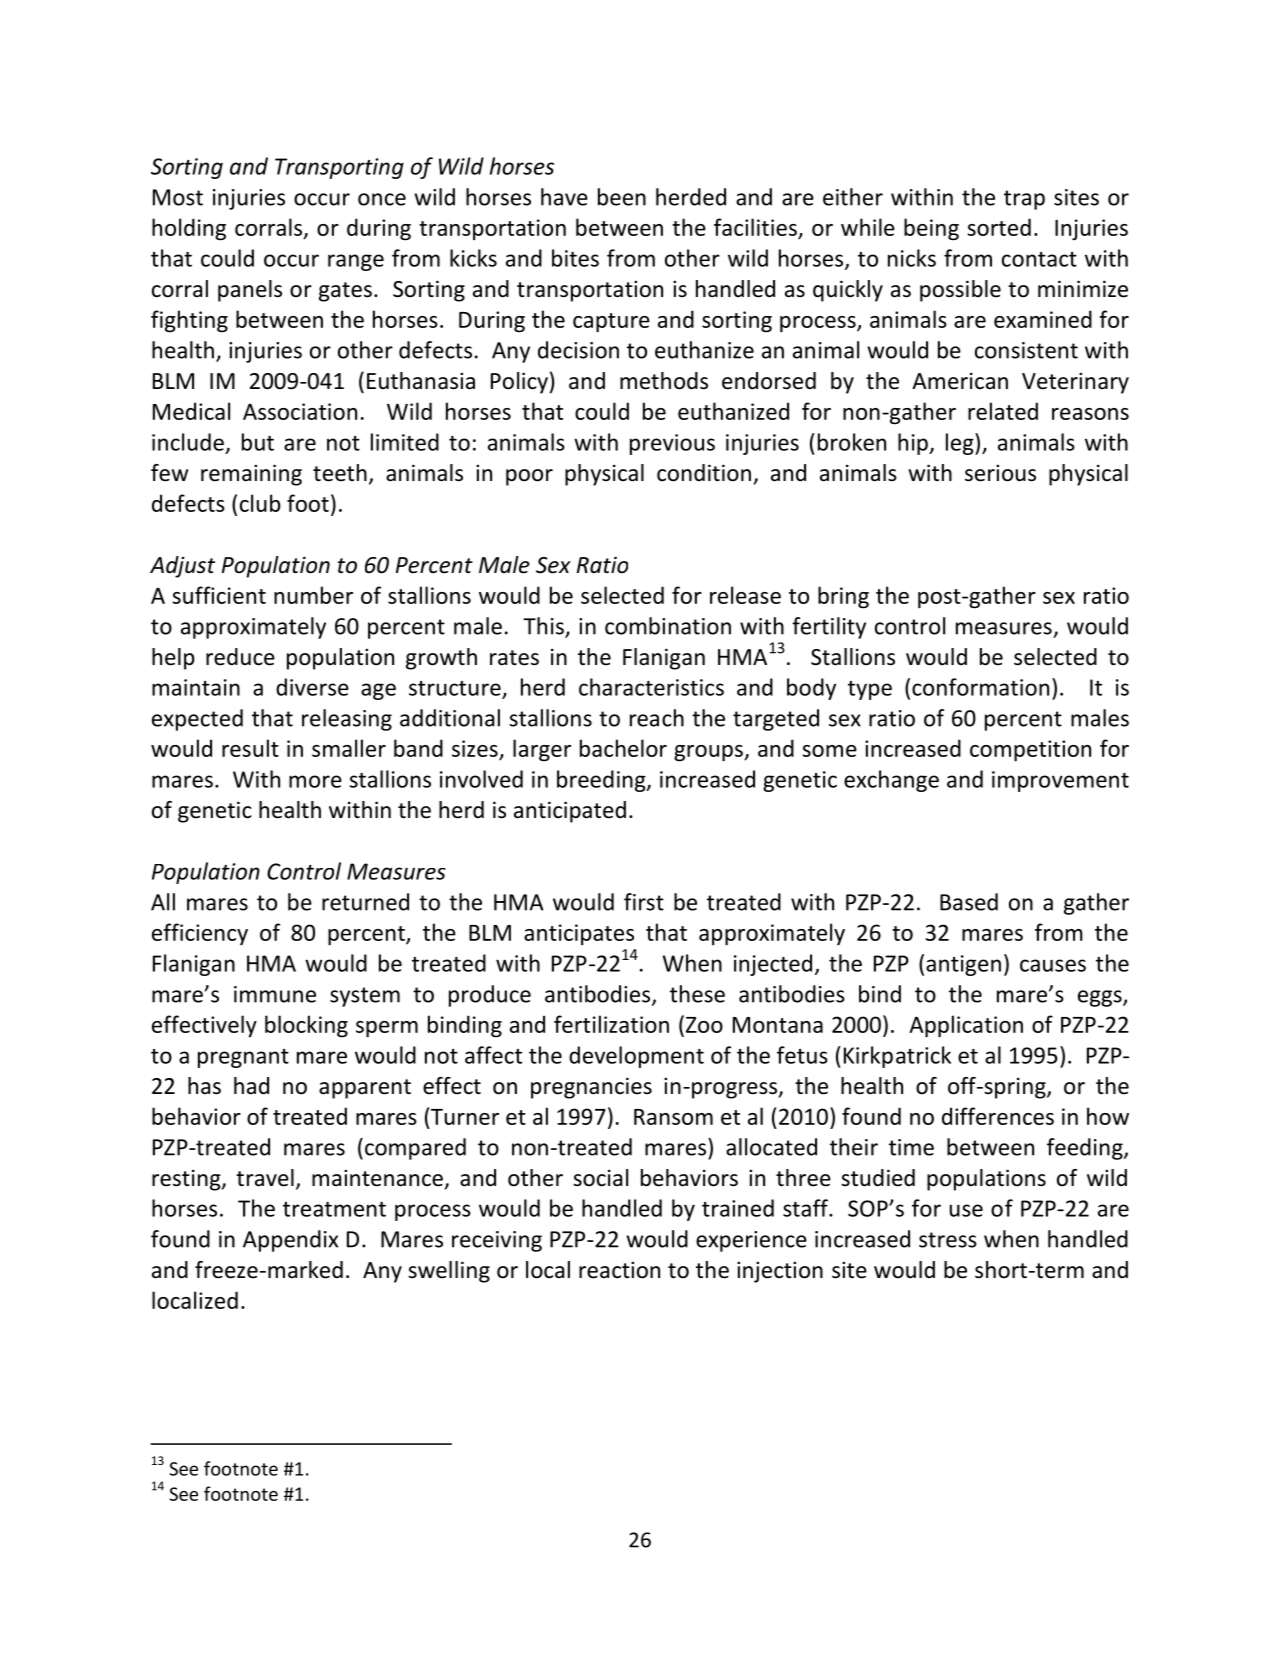 This page has height=1657, width=1280. What do you see at coordinates (251, 475) in the page?
I see `remaining` at bounding box center [251, 475].
